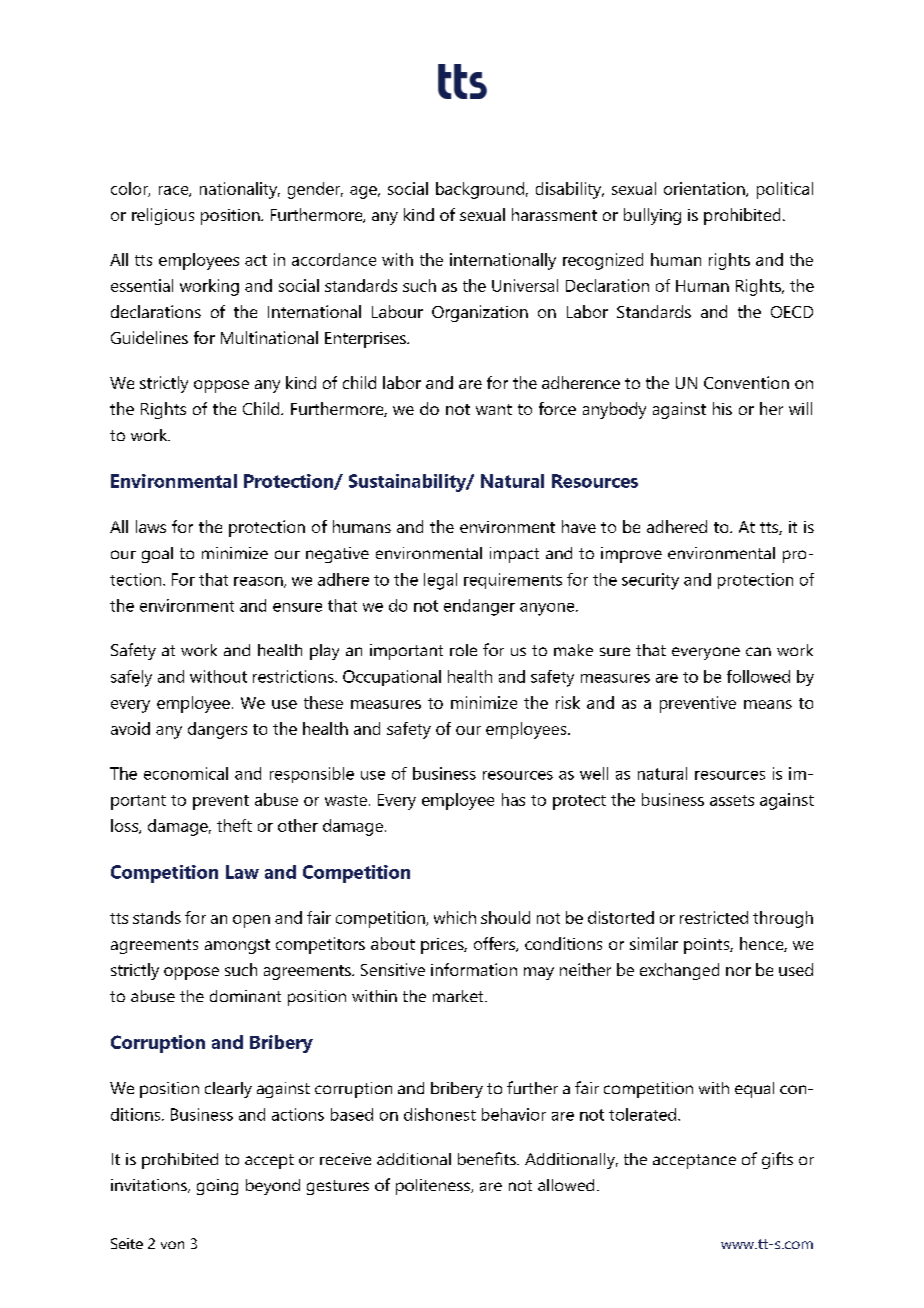 The width and height of the screenshot is (924, 1308). What do you see at coordinates (151, 526) in the screenshot?
I see `laws` at bounding box center [151, 526].
